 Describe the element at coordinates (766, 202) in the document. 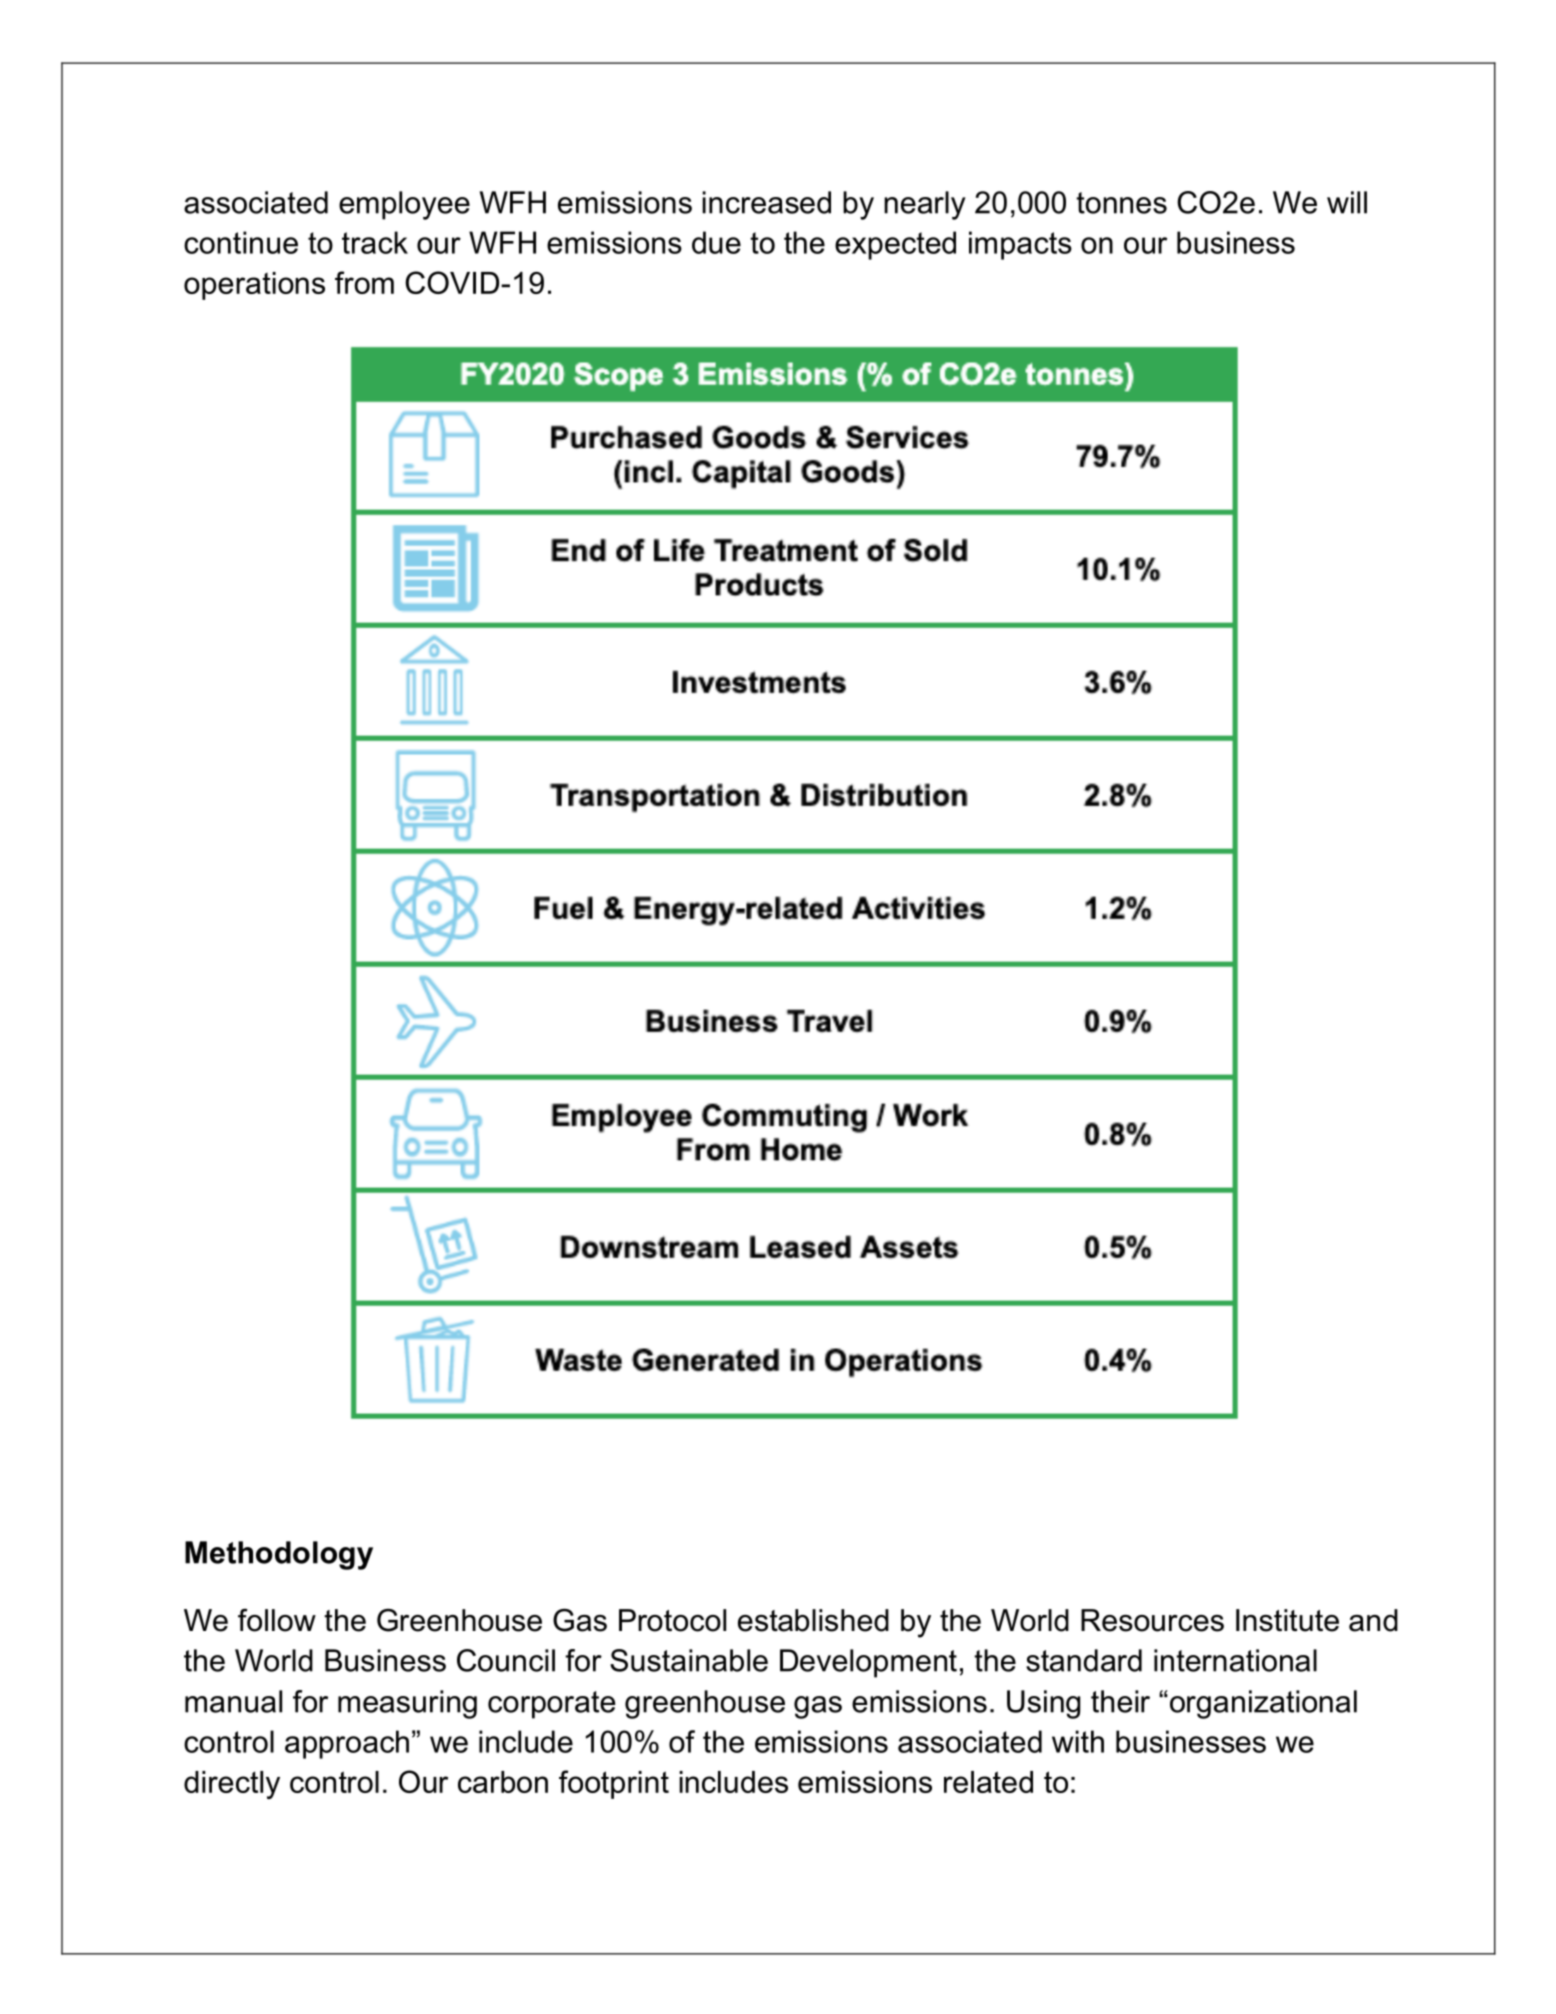

I see `increased` at that location.
